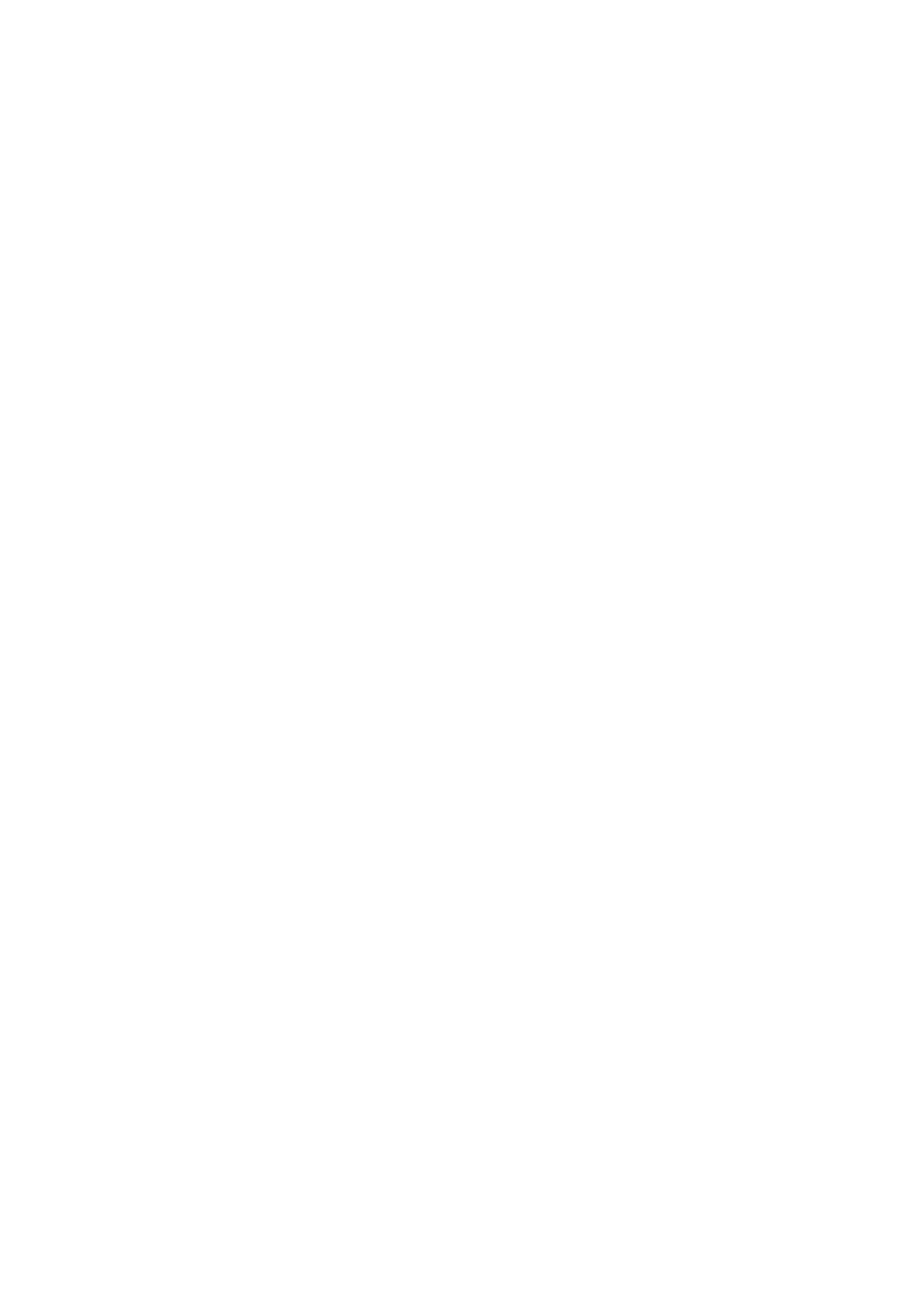 The height and width of the screenshot is (1308, 924). What do you see at coordinates (632, 777) in the screenshot?
I see `collection` at bounding box center [632, 777].
